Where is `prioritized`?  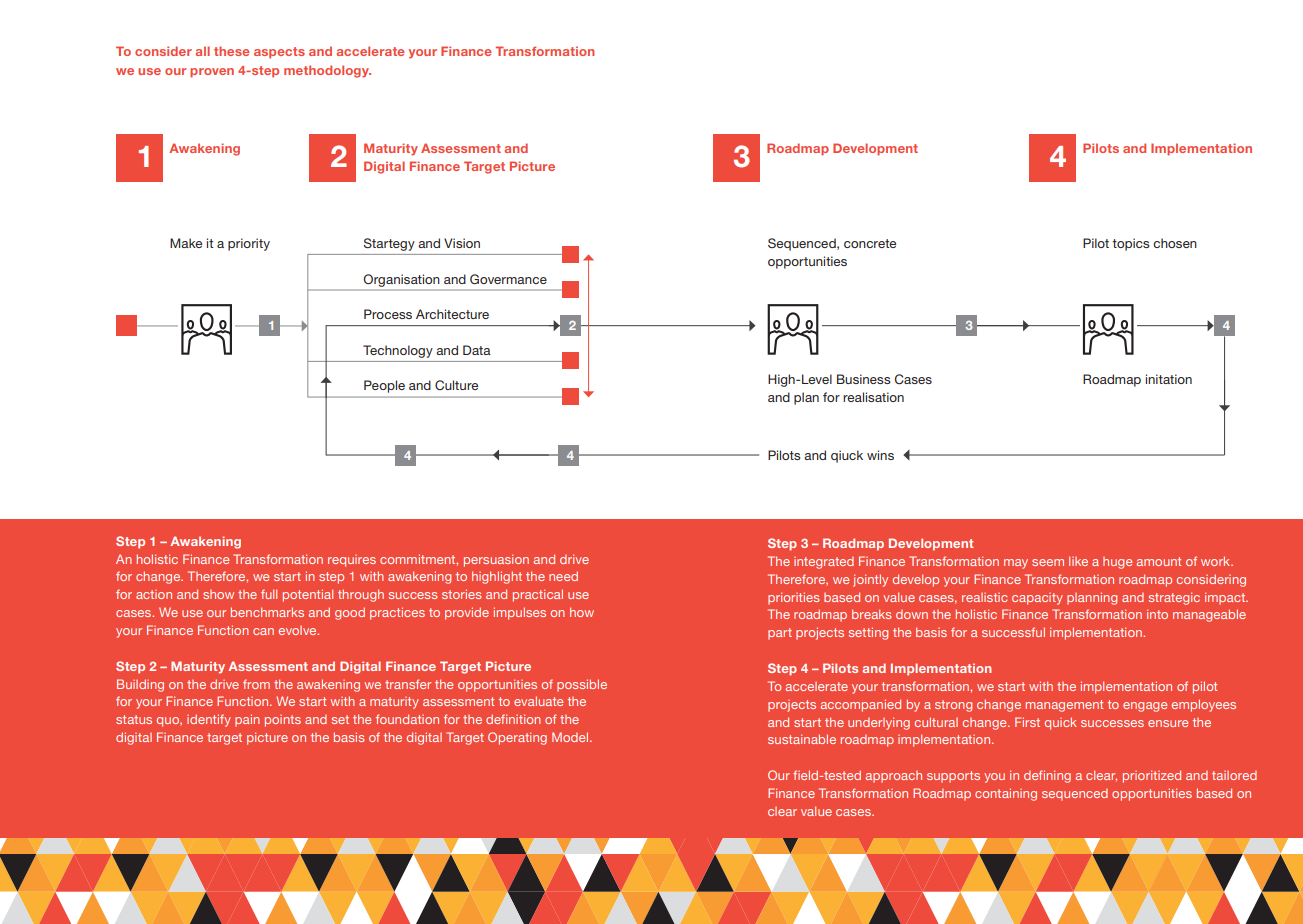
prioritized is located at coordinates (1152, 776).
